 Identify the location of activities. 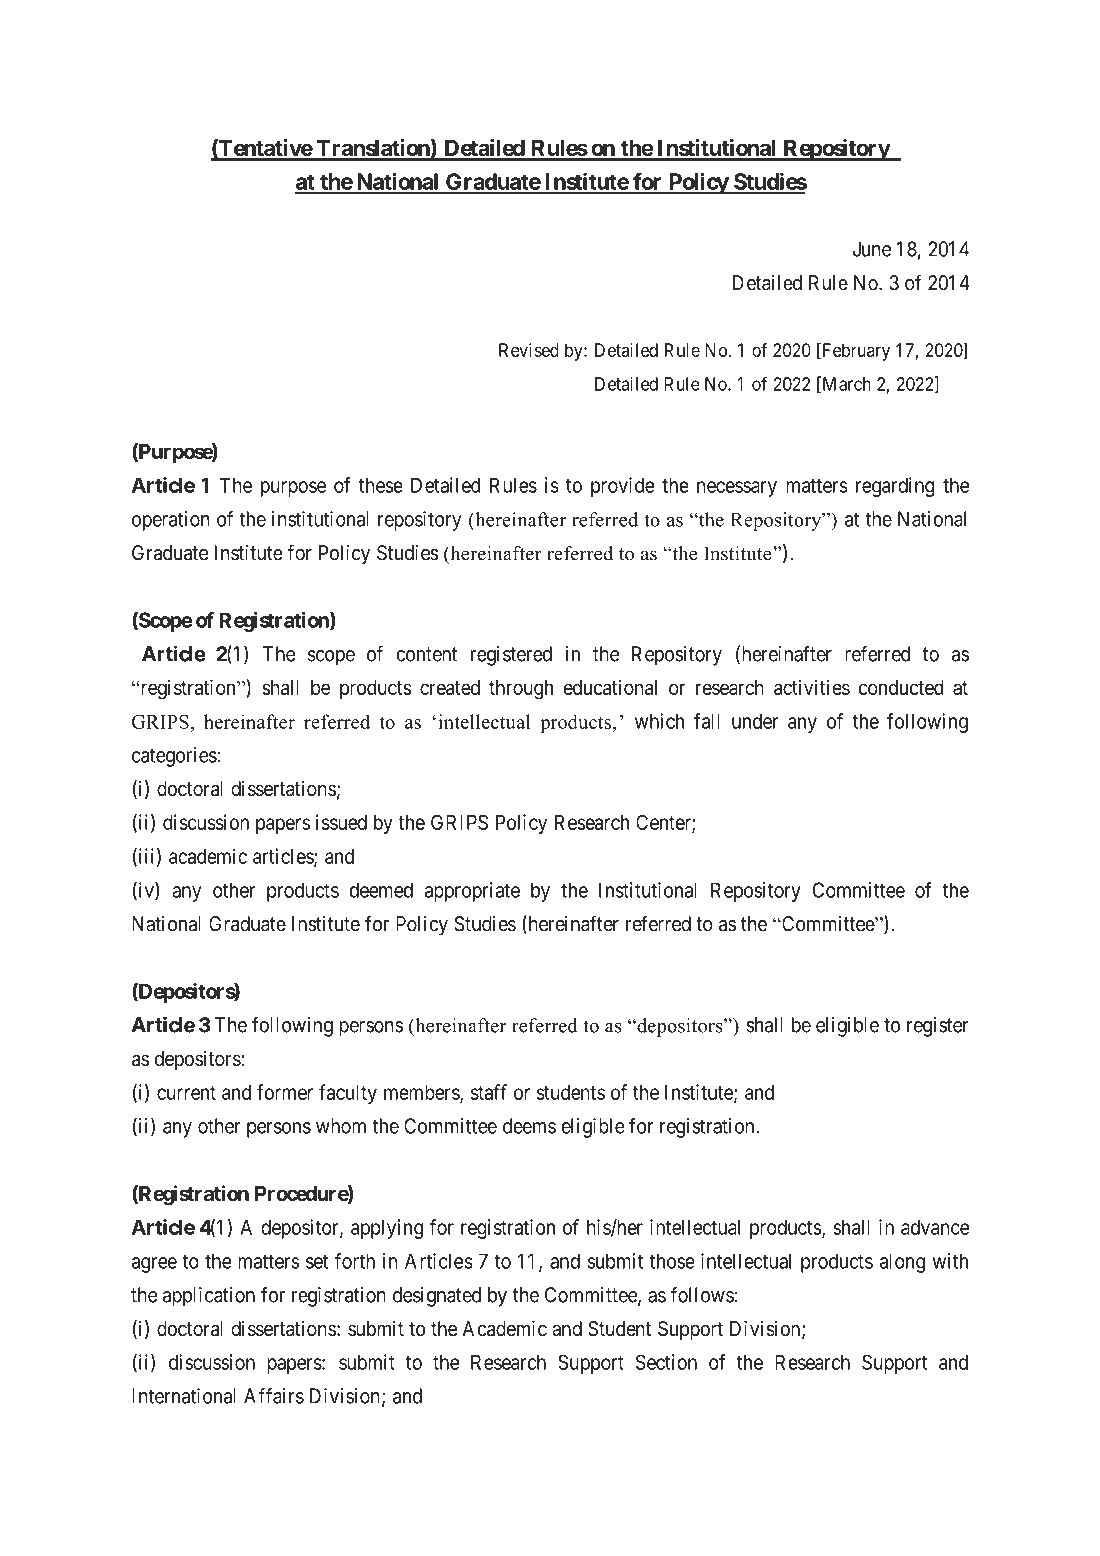
(812, 687).
